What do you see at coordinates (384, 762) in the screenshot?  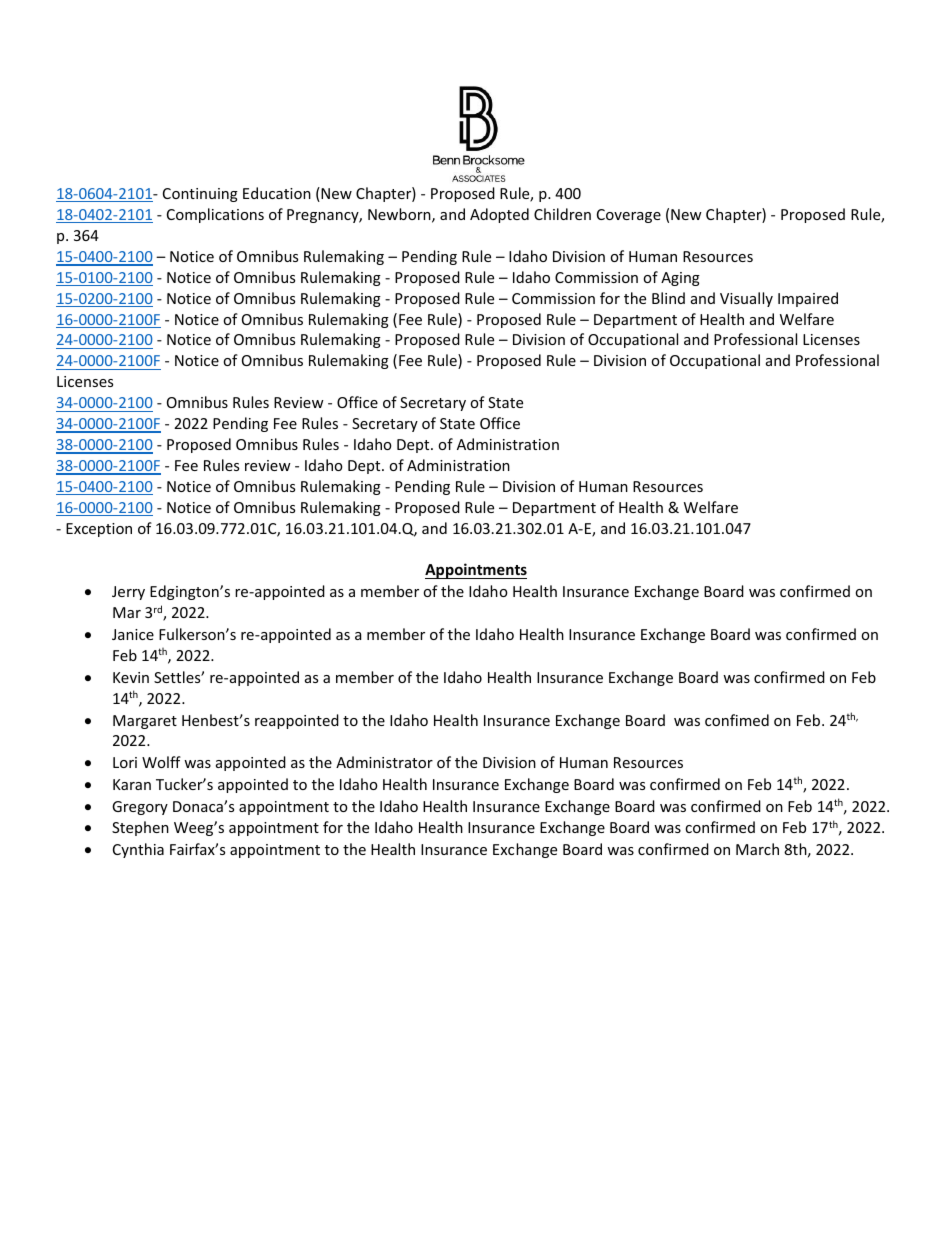 I see `Administrator` at bounding box center [384, 762].
